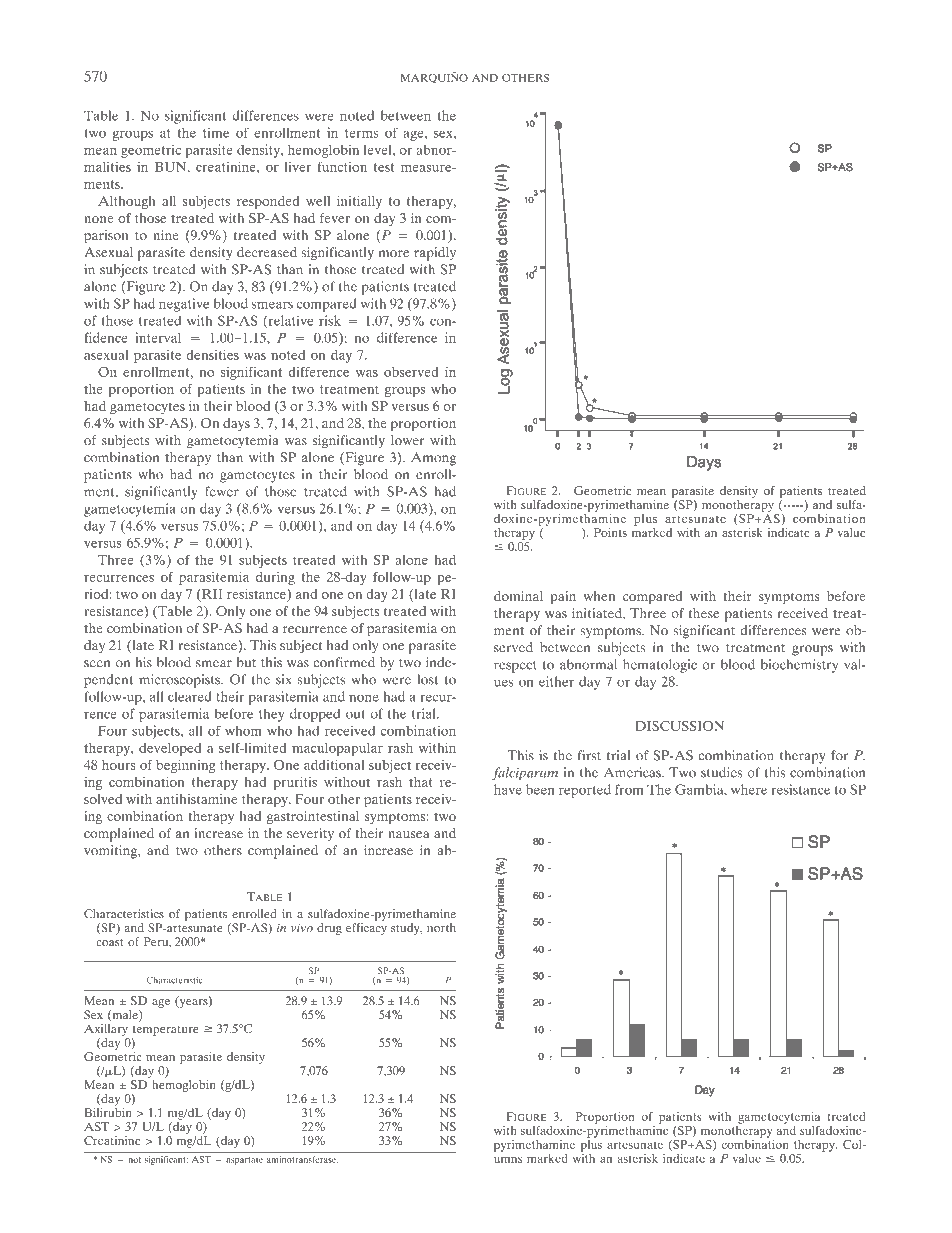  I want to click on nausea, so click(408, 834).
